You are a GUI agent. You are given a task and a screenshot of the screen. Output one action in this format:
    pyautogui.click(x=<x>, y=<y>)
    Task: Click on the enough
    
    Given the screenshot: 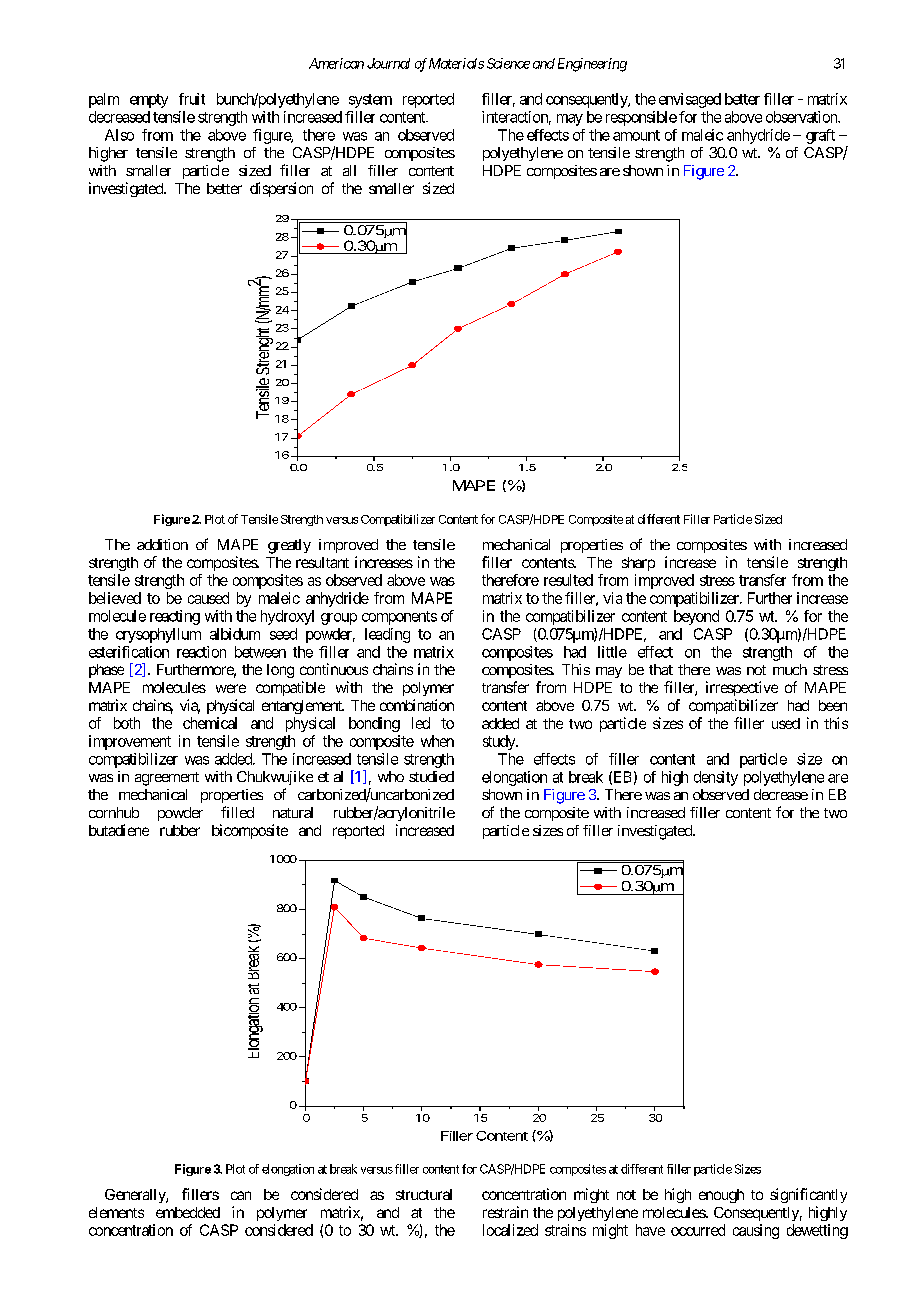 What is the action you would take?
    pyautogui.click(x=721, y=1196)
